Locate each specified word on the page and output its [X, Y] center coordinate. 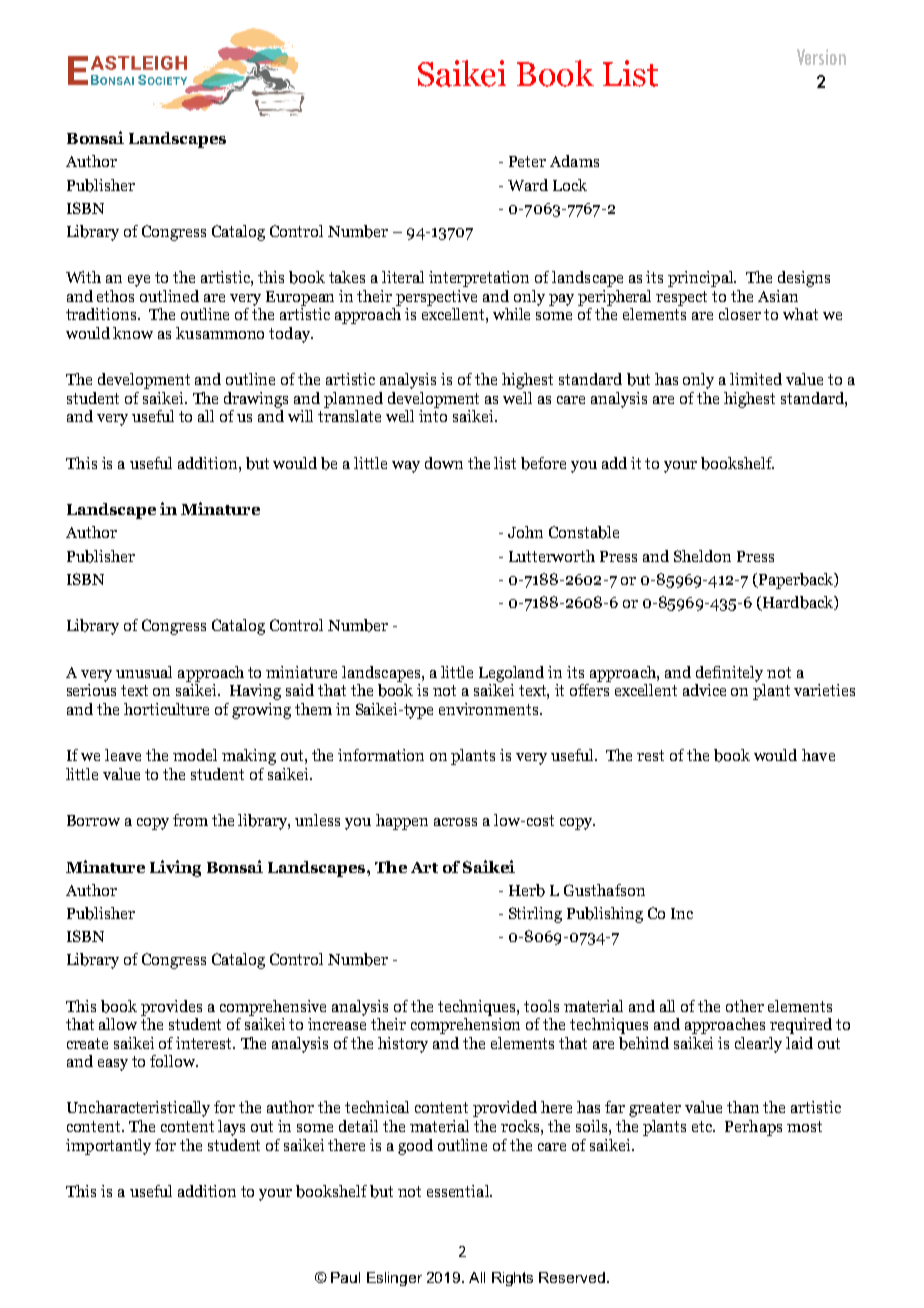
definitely [729, 674]
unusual [144, 672]
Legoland [511, 674]
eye [139, 281]
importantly [108, 1147]
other [745, 1006]
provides [171, 1008]
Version [821, 57]
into [433, 416]
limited [756, 379]
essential [459, 1191]
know [133, 333]
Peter [527, 161]
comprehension [465, 1024]
